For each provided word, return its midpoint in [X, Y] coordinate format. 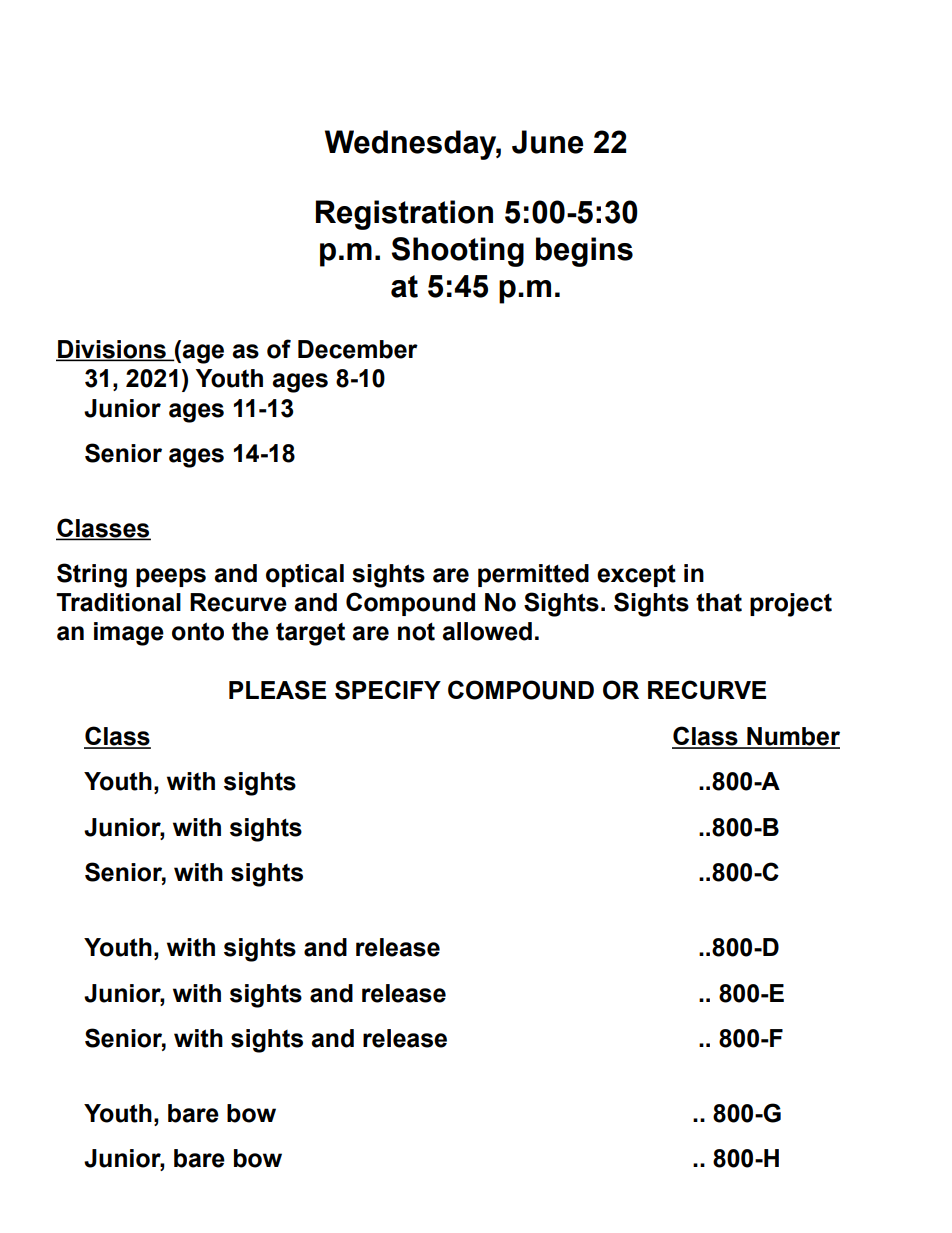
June [547, 142]
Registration [404, 215]
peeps [171, 577]
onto [198, 631]
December [358, 349]
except [636, 575]
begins [584, 252]
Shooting [457, 252]
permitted [533, 575]
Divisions [112, 350]
